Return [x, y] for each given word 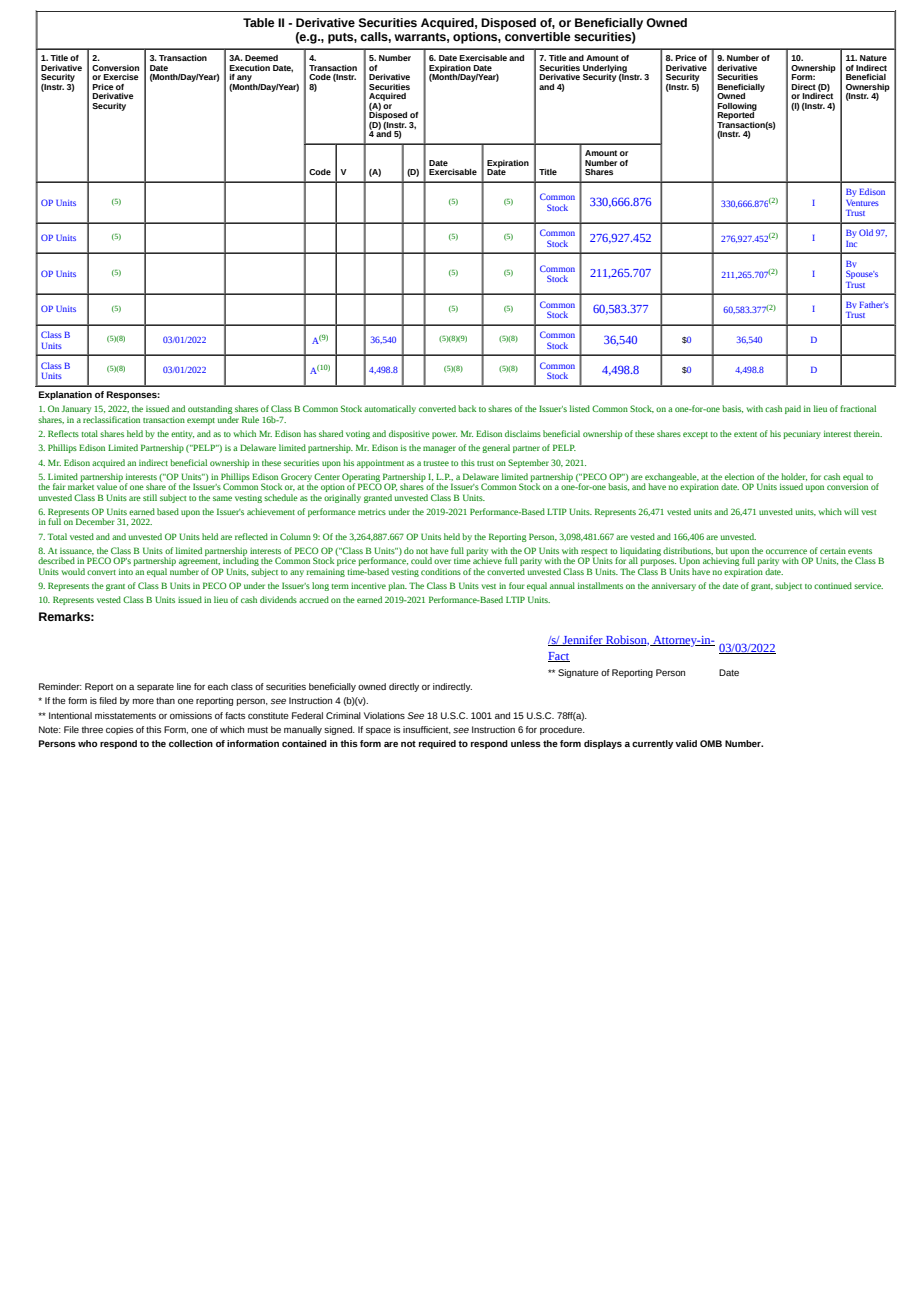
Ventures [862, 203]
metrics [372, 511]
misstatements [125, 715]
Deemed [261, 58]
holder [794, 477]
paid [793, 409]
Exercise [121, 77]
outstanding [210, 411]
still [150, 497]
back [467, 408]
